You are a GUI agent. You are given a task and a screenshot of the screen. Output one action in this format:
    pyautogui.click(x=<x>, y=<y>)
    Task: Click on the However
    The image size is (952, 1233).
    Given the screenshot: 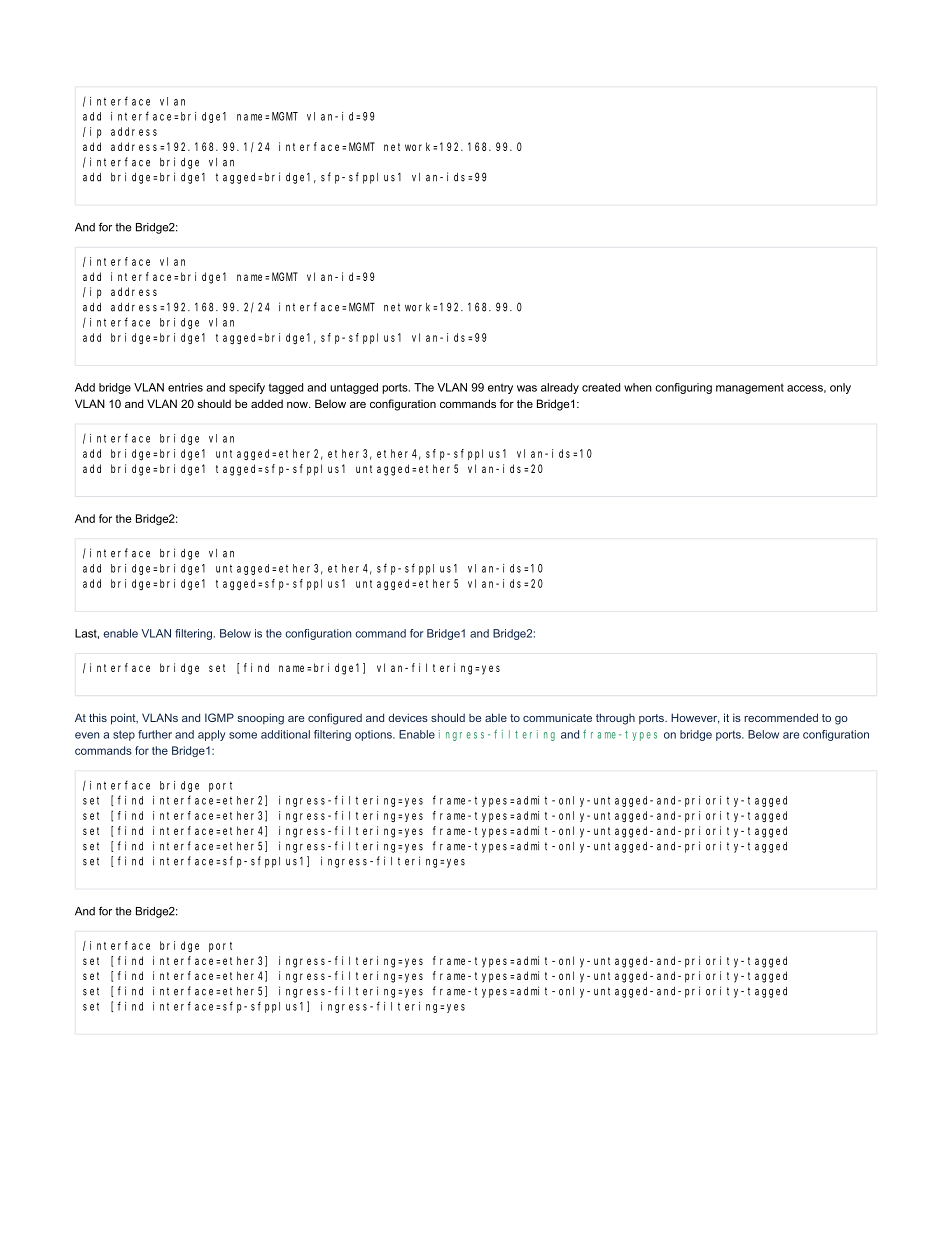 What is the action you would take?
    pyautogui.click(x=695, y=718)
